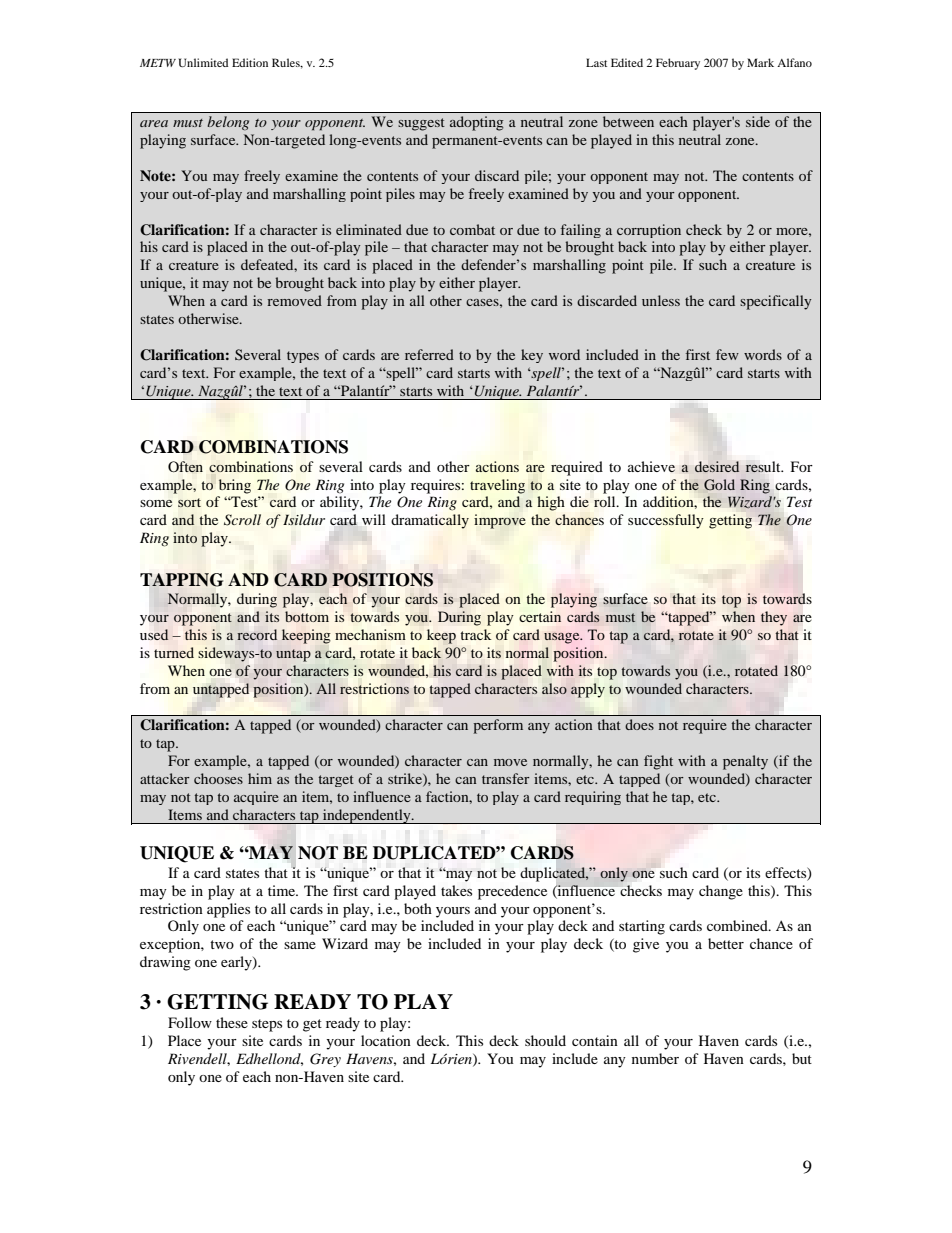  I want to click on Mark, so click(760, 62).
